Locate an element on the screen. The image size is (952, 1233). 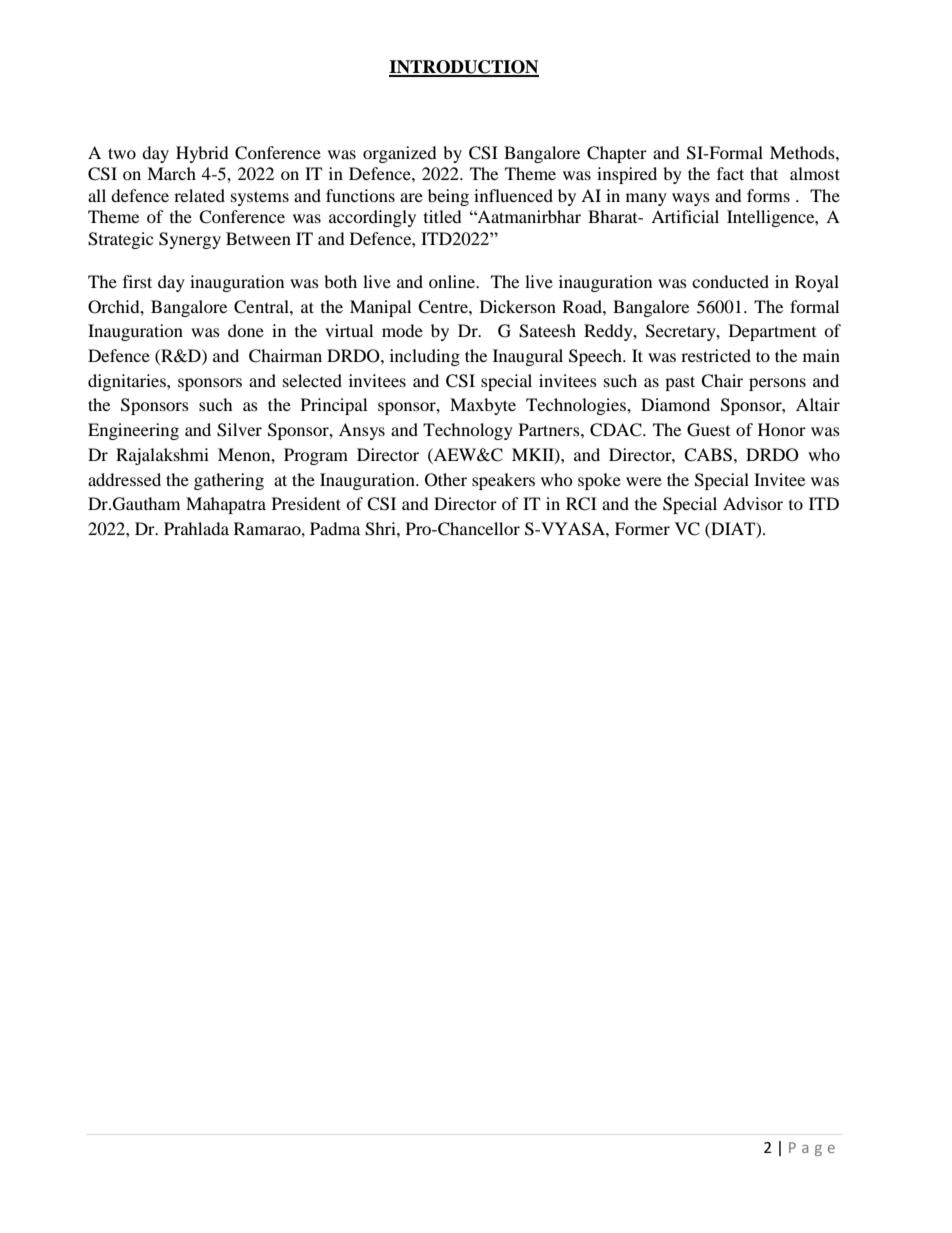
conducted is located at coordinates (730, 281).
